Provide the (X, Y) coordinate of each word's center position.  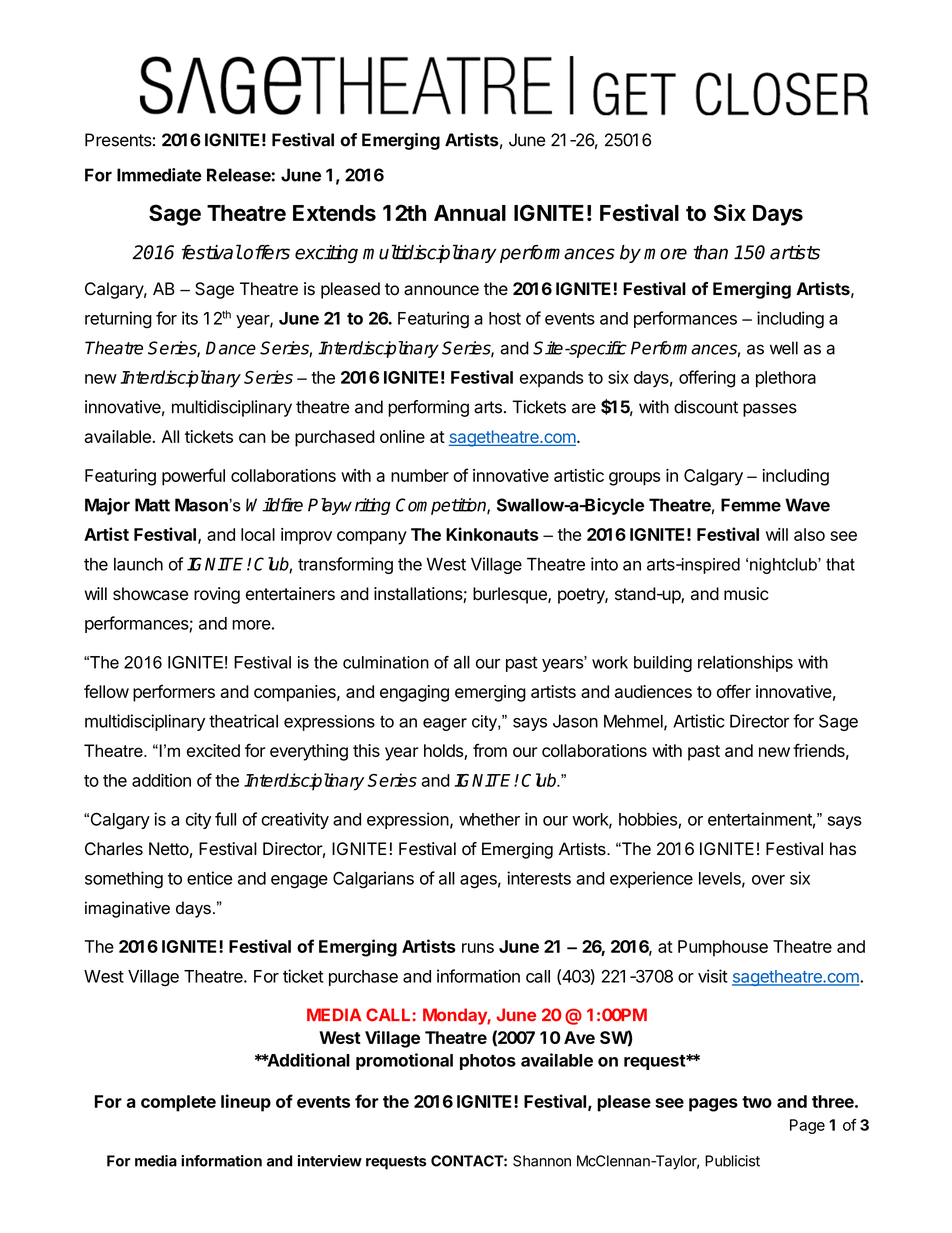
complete (178, 1103)
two (757, 1102)
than (710, 252)
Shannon (542, 1161)
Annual (470, 213)
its (190, 318)
